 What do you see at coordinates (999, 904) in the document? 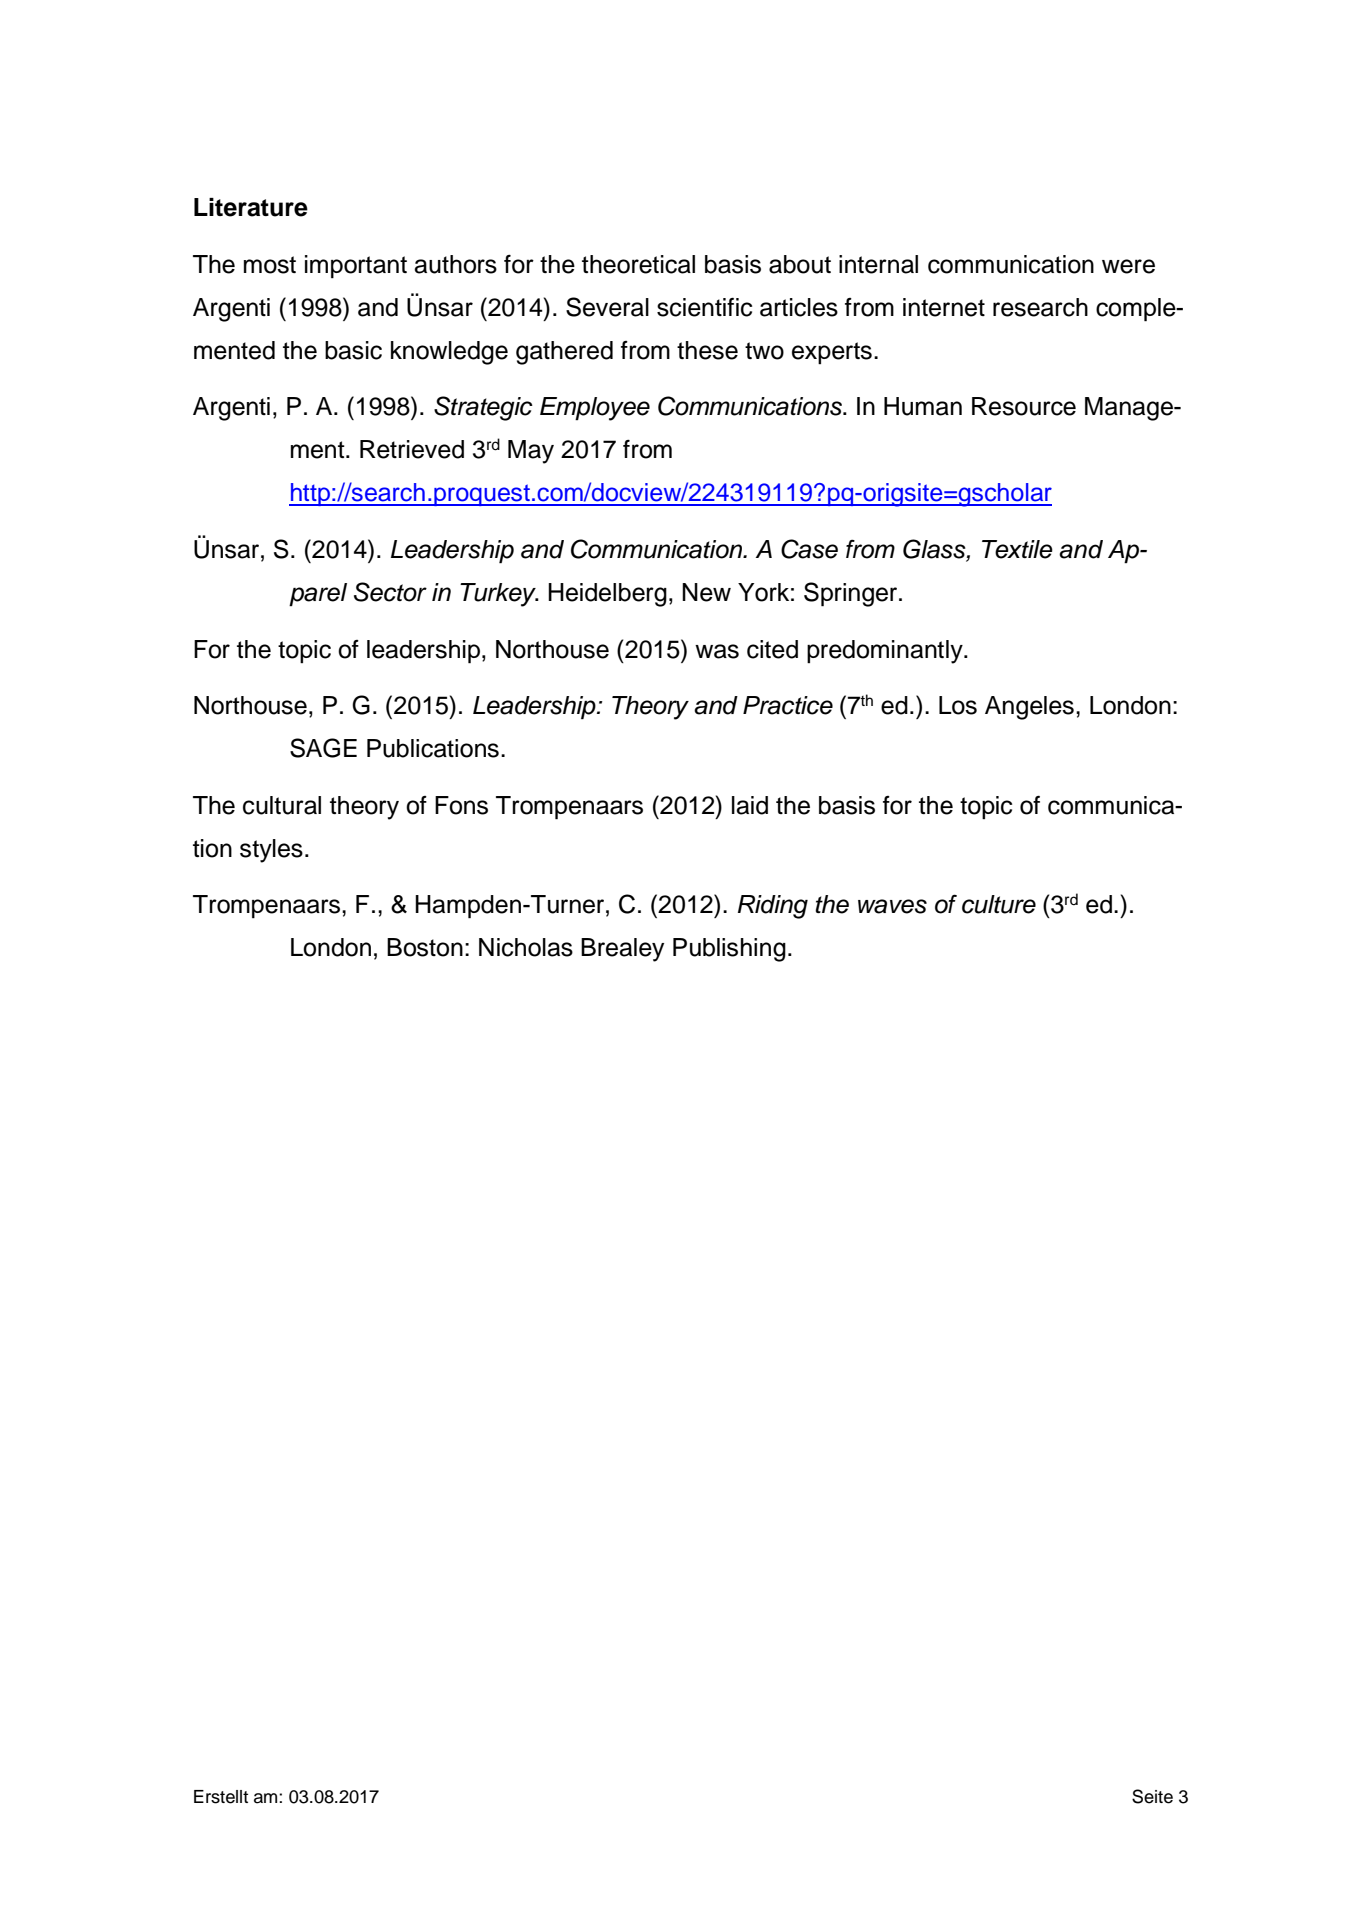
I see `culture` at bounding box center [999, 904].
